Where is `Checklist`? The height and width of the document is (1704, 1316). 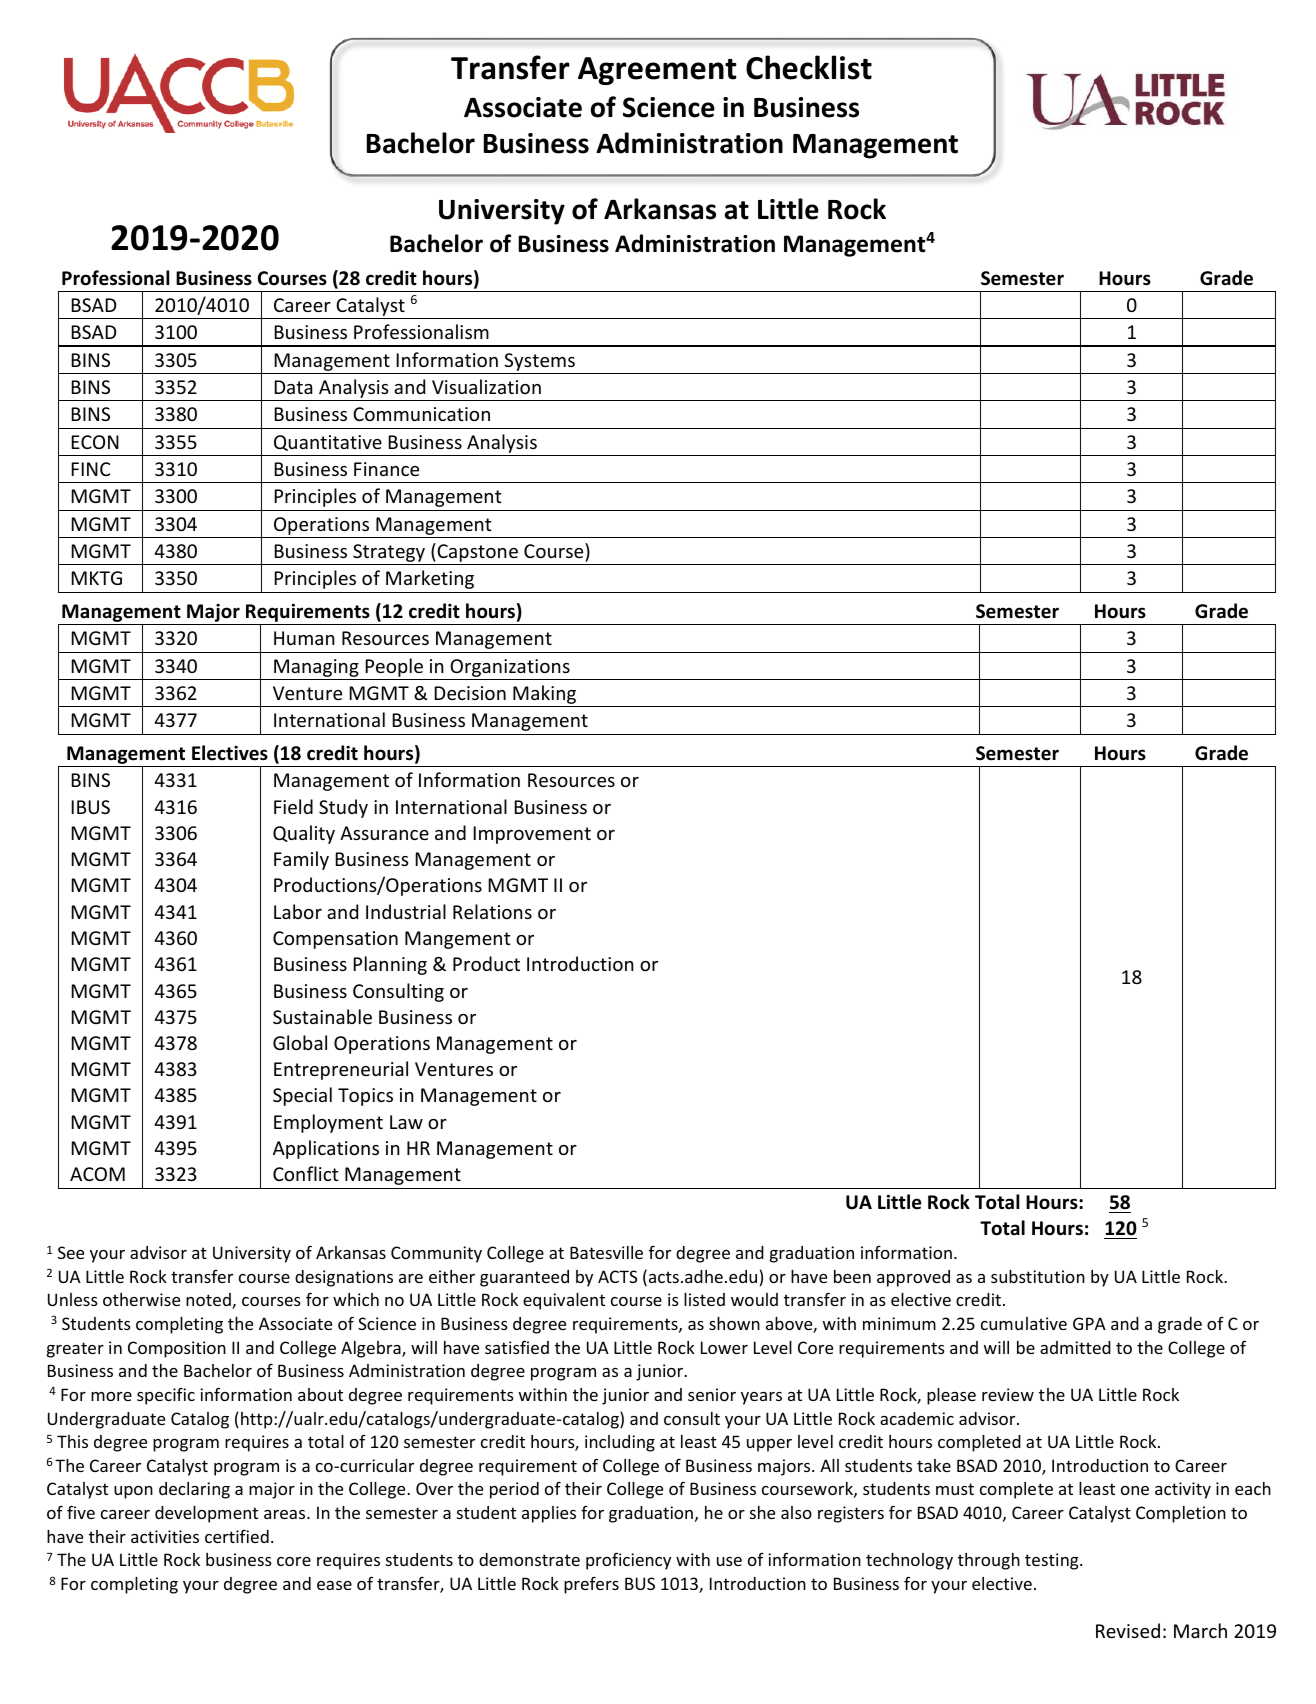
Checklist is located at coordinates (809, 67).
